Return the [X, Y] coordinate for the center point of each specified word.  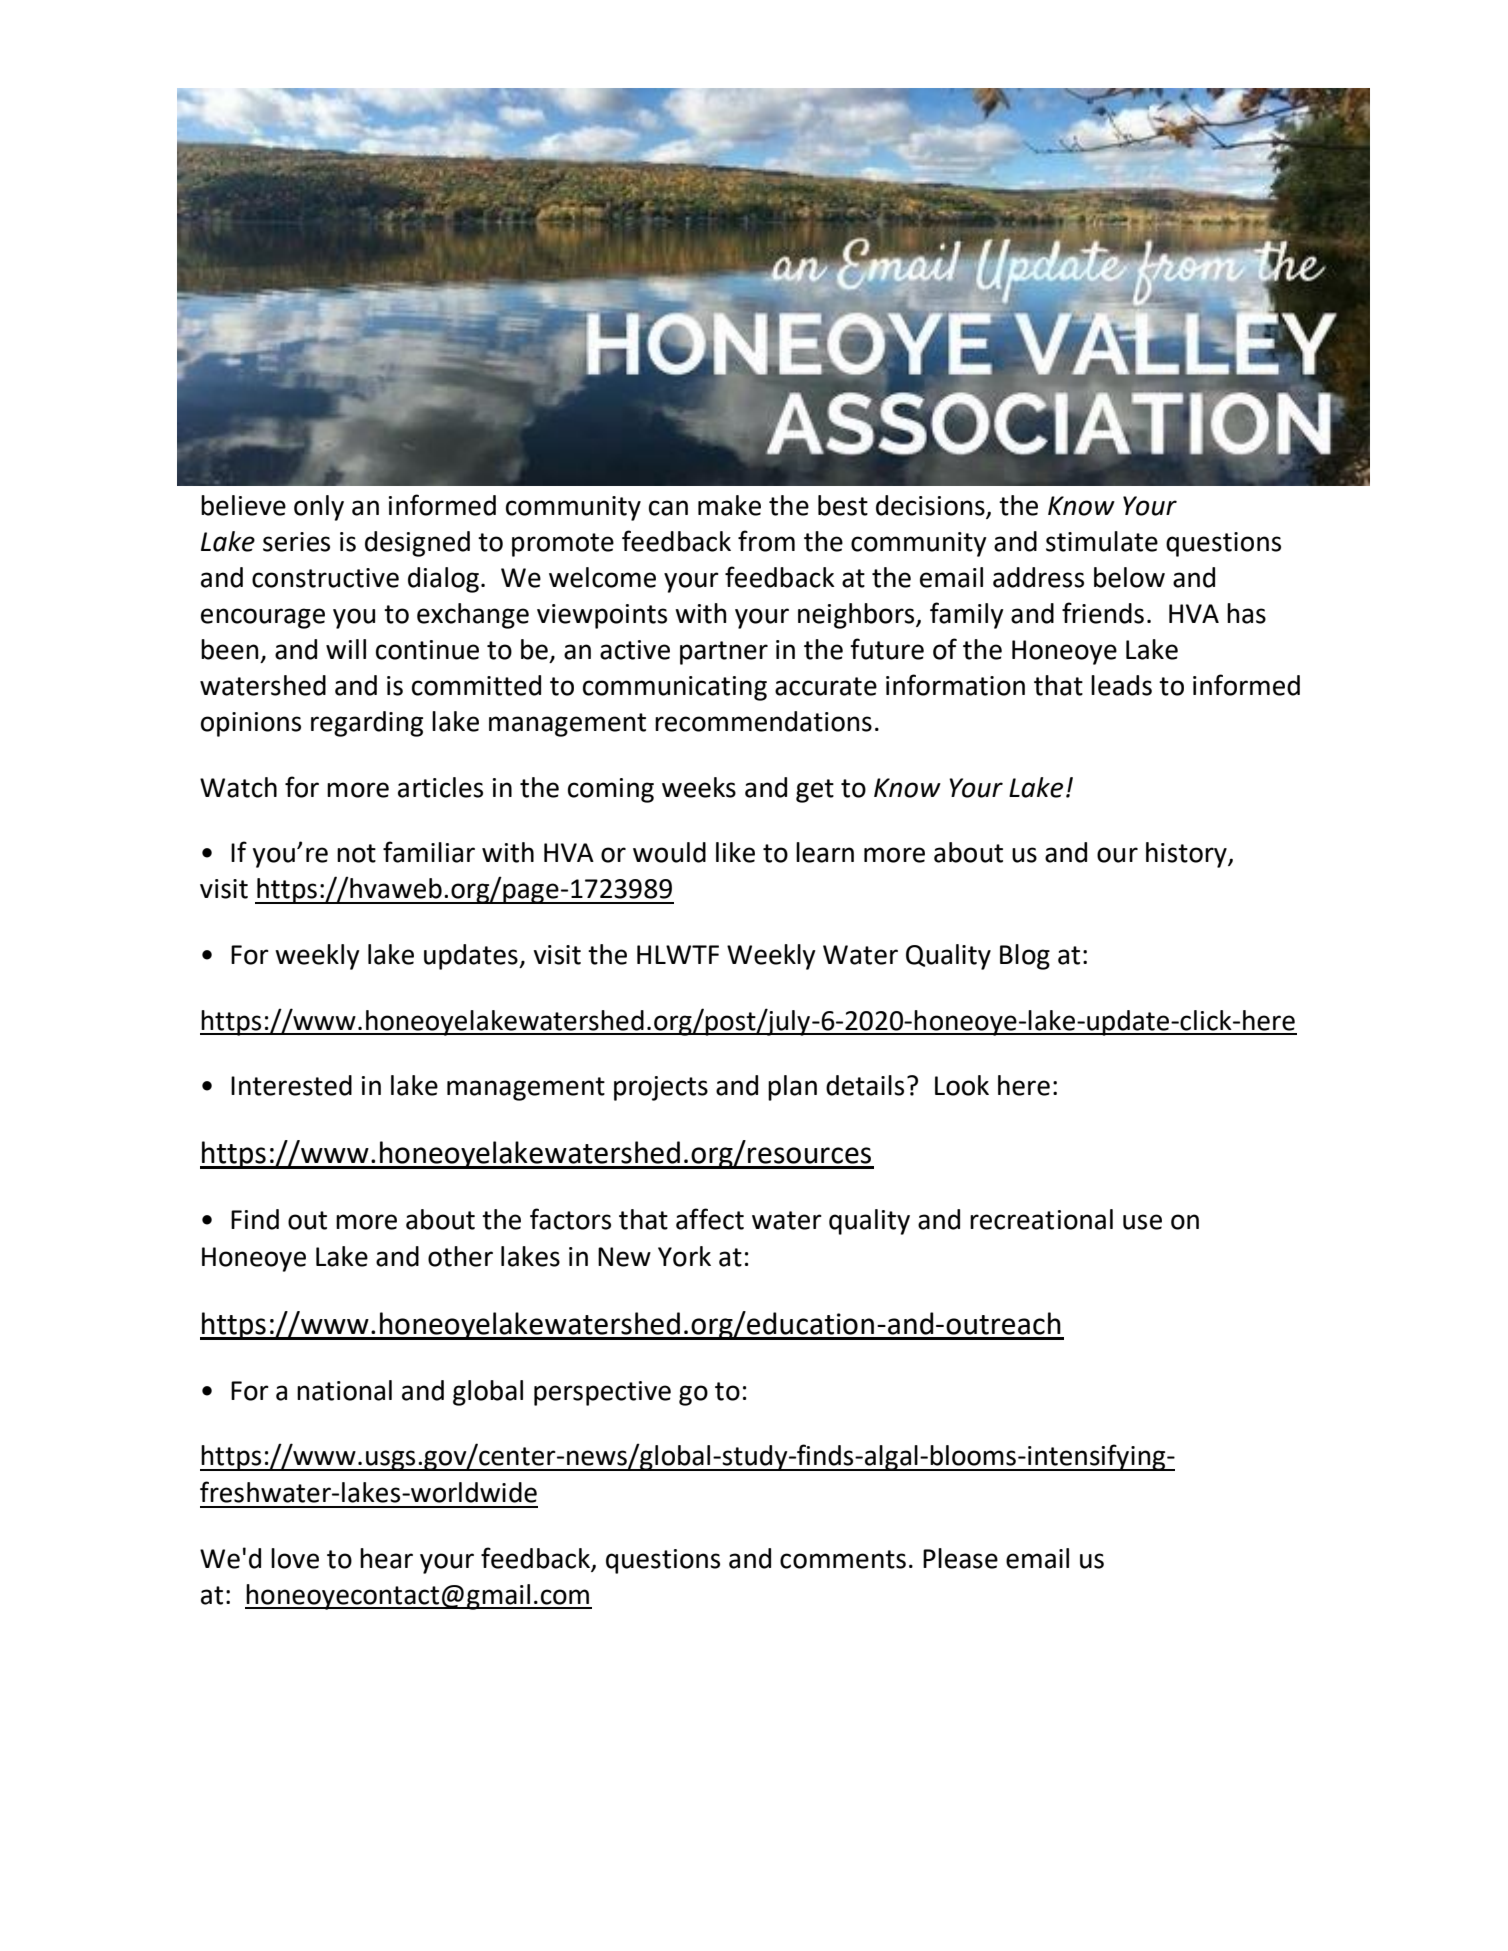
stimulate [1102, 541]
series [296, 542]
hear [386, 1558]
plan [792, 1088]
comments [843, 1559]
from [766, 541]
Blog [1025, 957]
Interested [291, 1085]
